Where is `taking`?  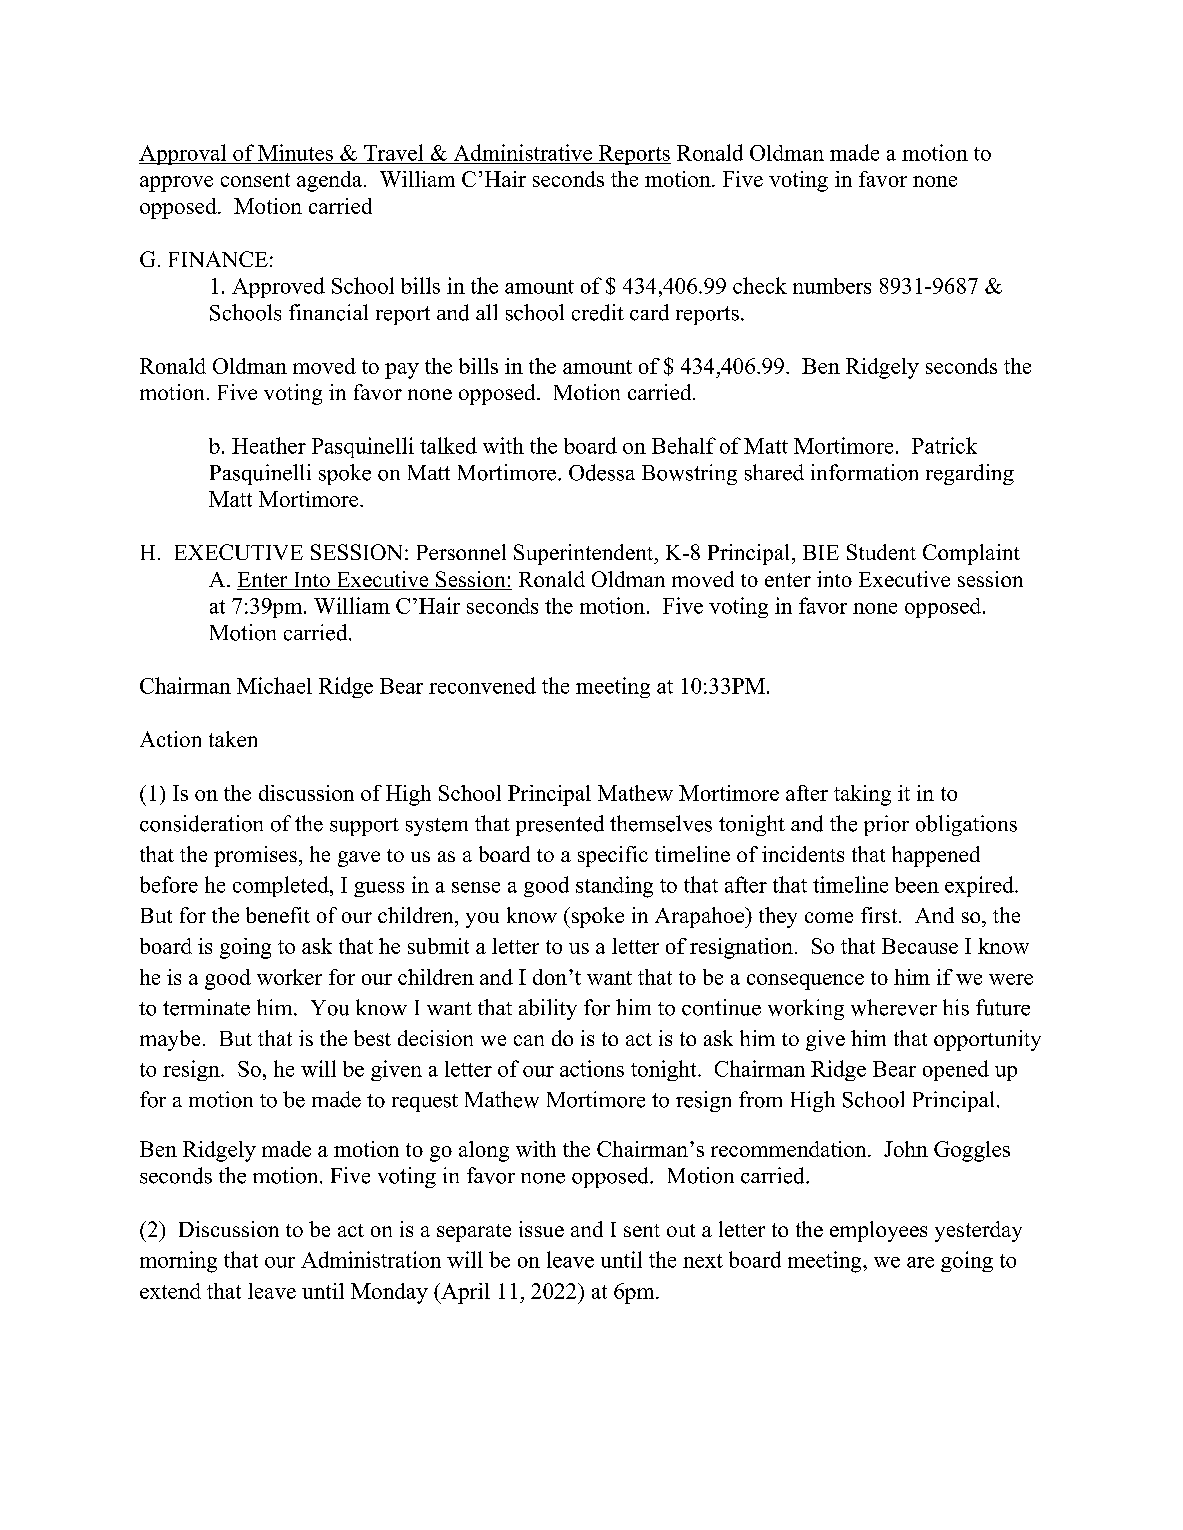
taking is located at coordinates (862, 795).
